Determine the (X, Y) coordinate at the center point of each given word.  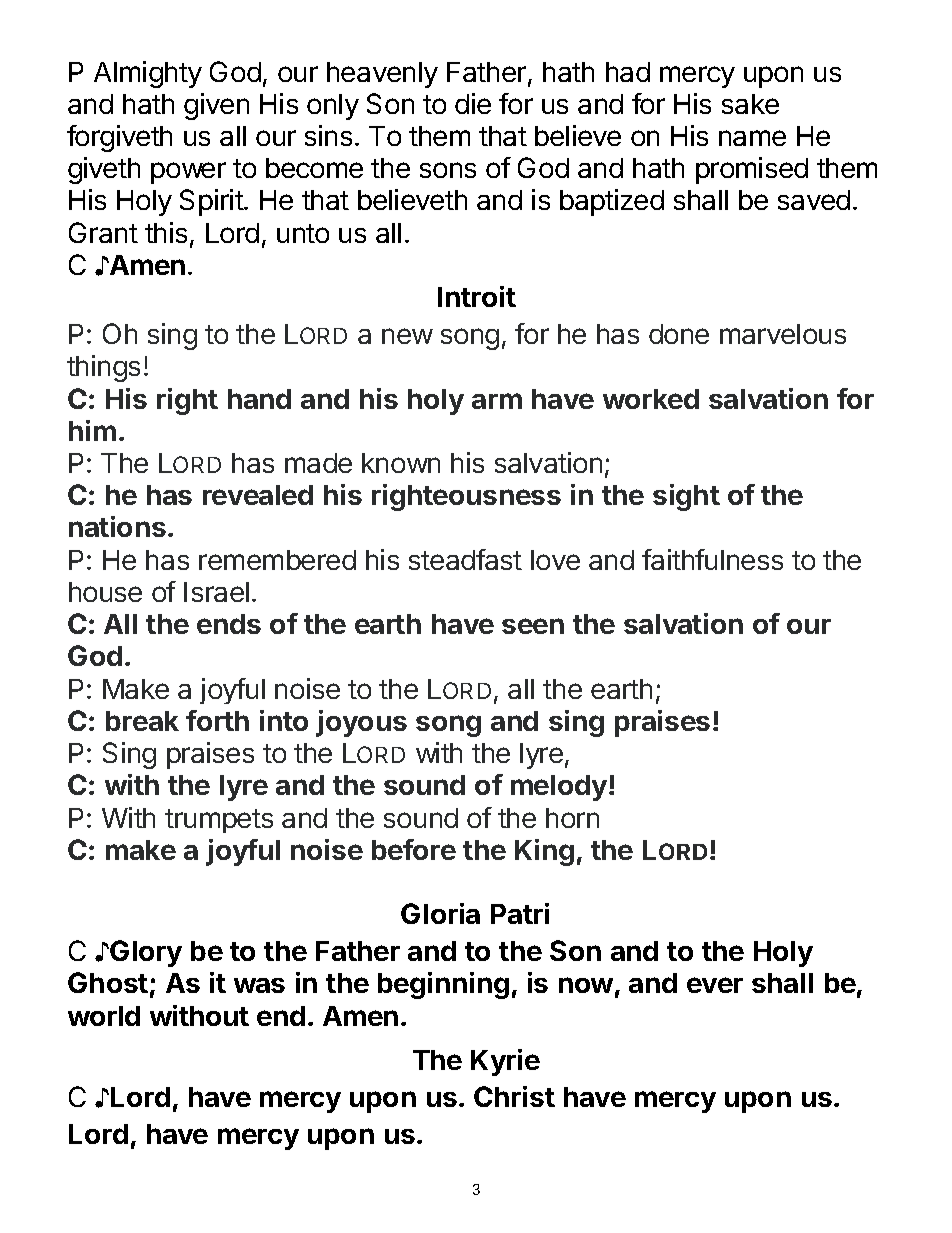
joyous (361, 723)
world (104, 1016)
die (473, 103)
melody (559, 788)
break (142, 721)
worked (651, 399)
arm (497, 401)
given (216, 106)
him (92, 430)
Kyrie (505, 1062)
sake (750, 104)
